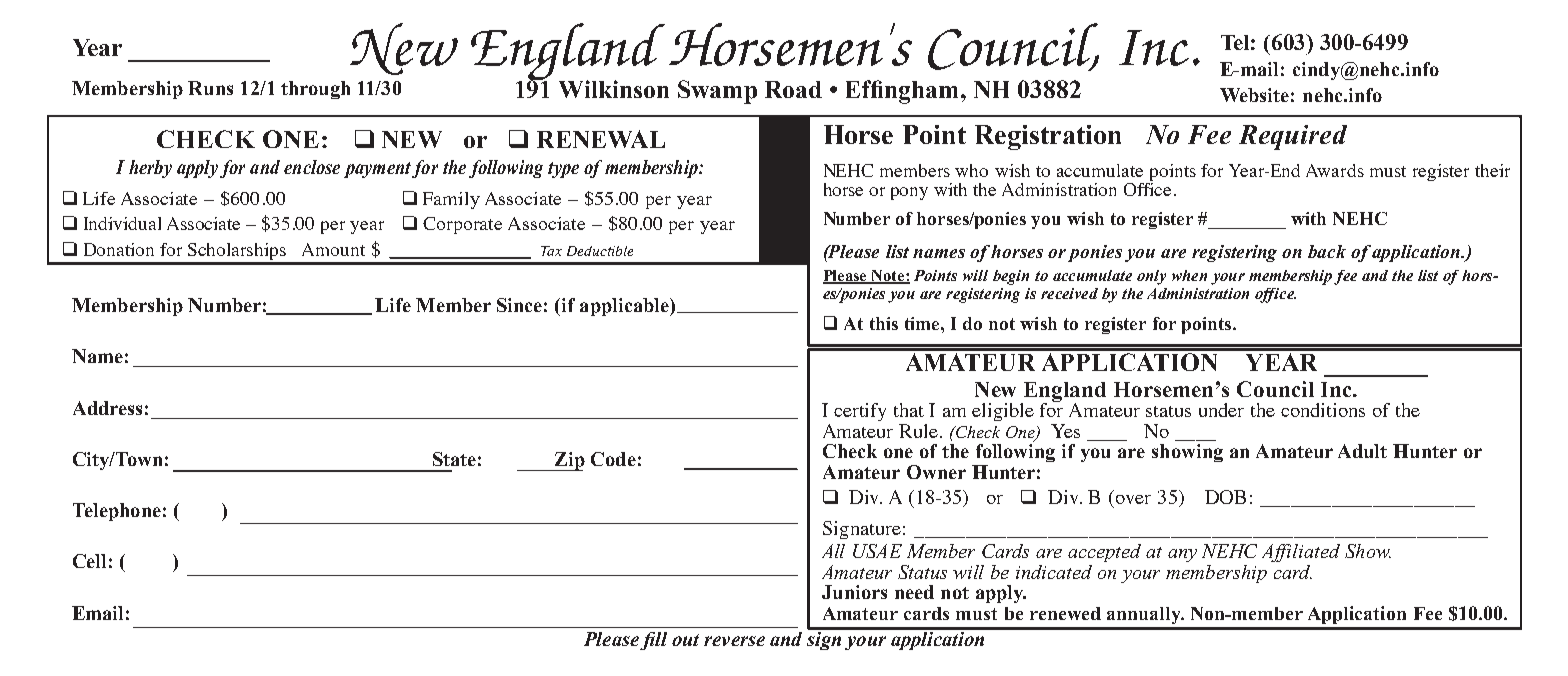 The image size is (1568, 676). I want to click on Amount, so click(333, 249).
